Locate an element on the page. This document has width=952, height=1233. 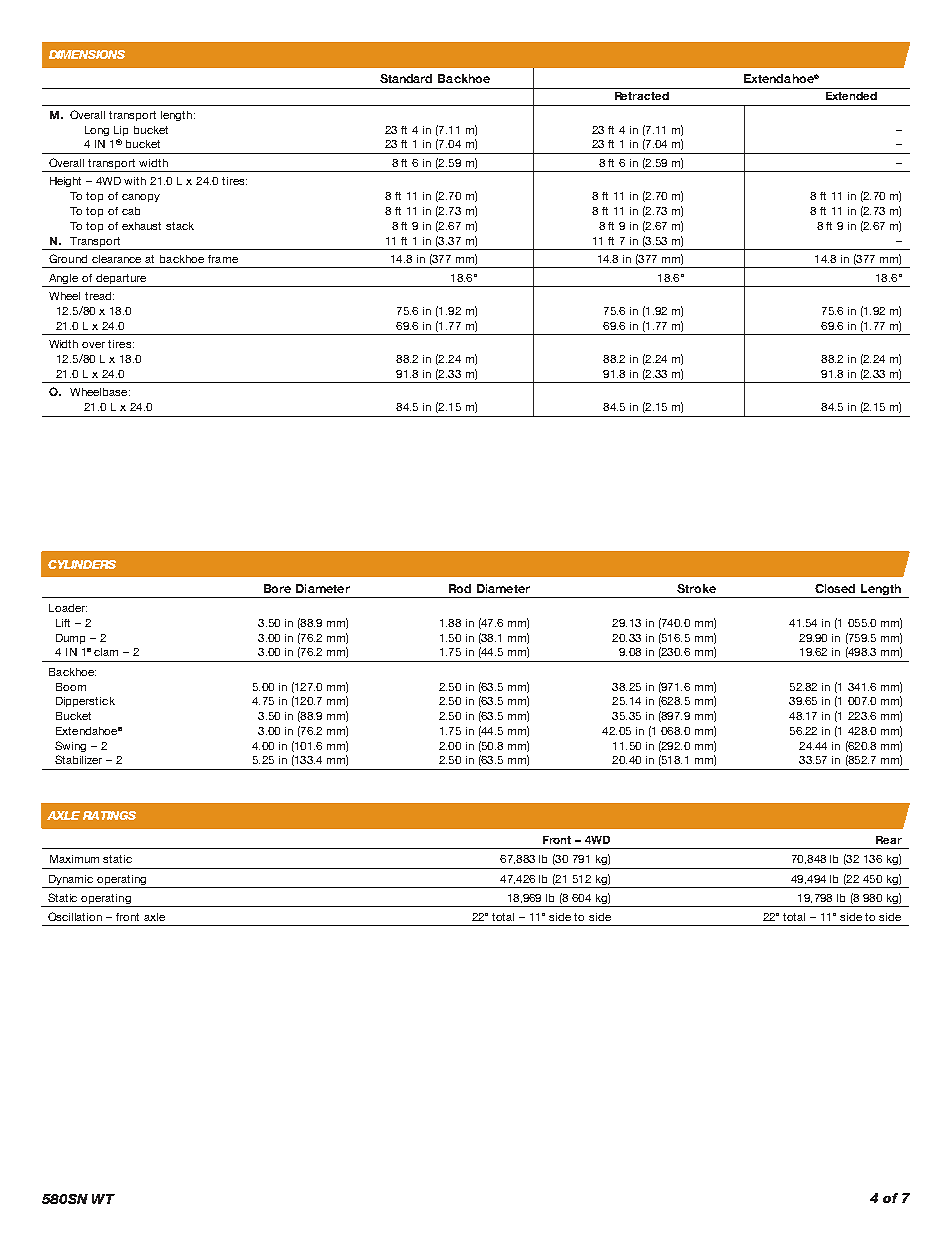
Rod is located at coordinates (460, 588).
